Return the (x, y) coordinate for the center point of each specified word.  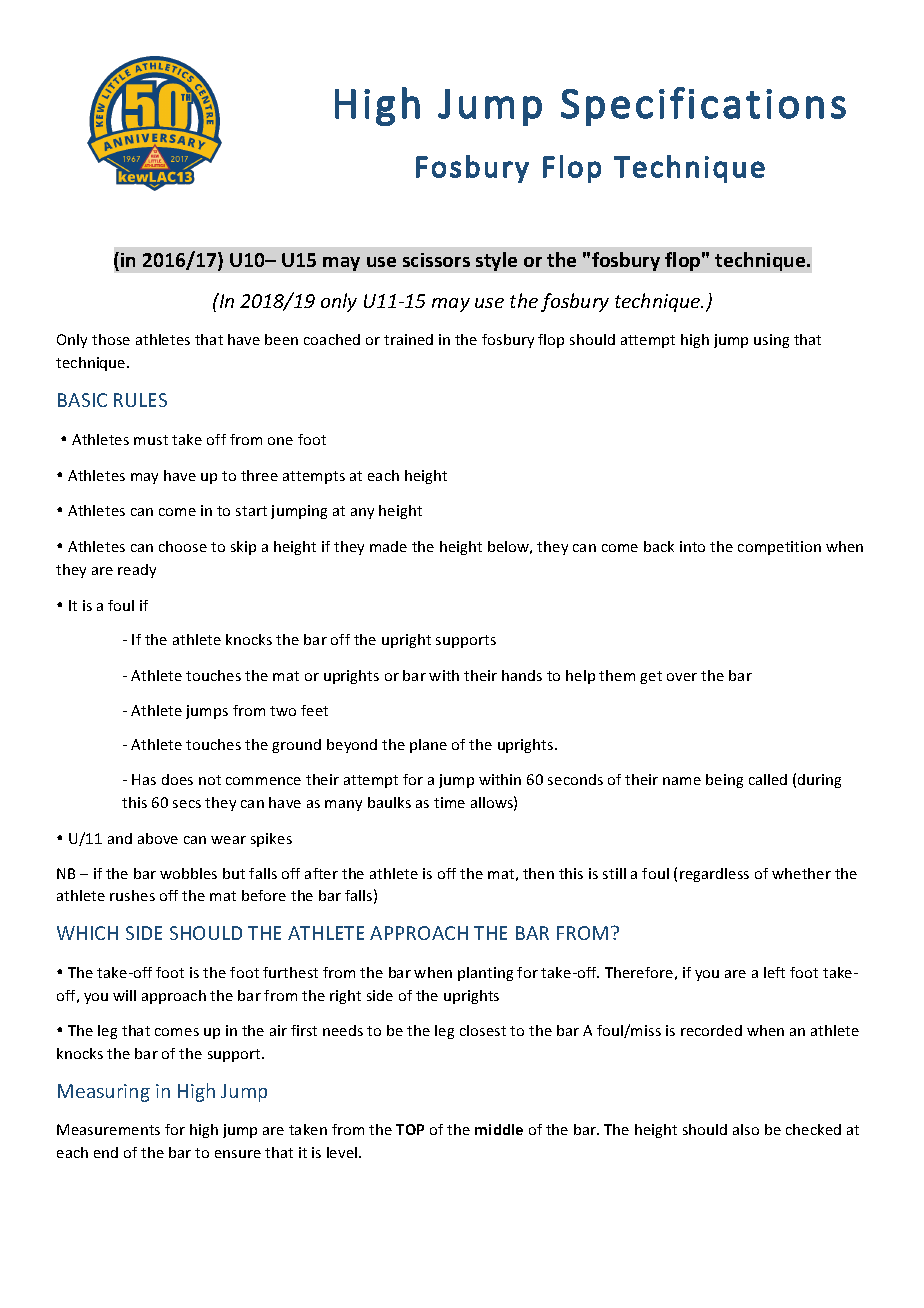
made (388, 546)
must (151, 440)
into (692, 546)
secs (187, 804)
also (746, 1129)
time (449, 802)
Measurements (108, 1129)
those (111, 339)
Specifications (703, 106)
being (724, 781)
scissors (436, 260)
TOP (410, 1129)
